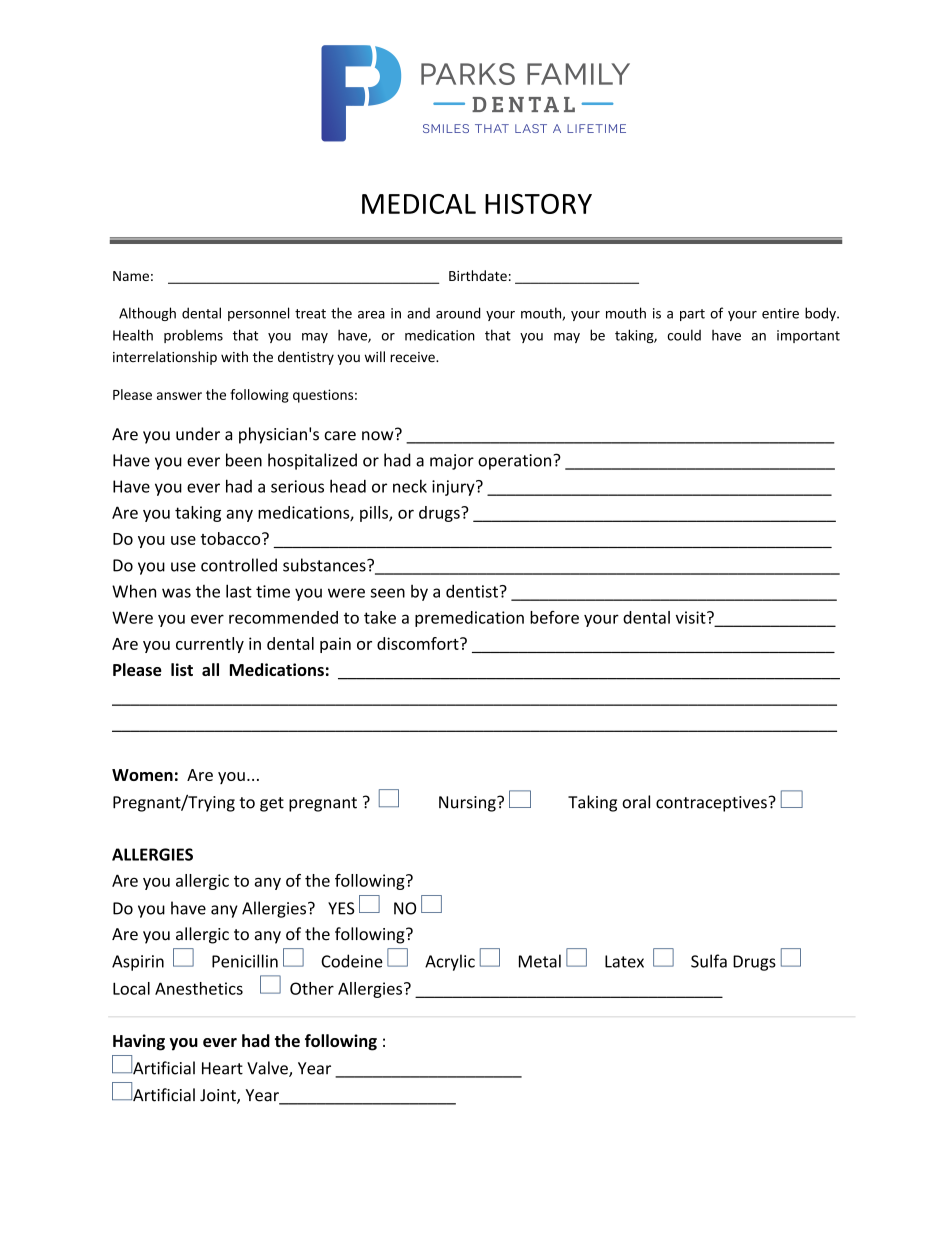 The height and width of the screenshot is (1233, 952). What do you see at coordinates (419, 204) in the screenshot?
I see `MEDICAL` at bounding box center [419, 204].
